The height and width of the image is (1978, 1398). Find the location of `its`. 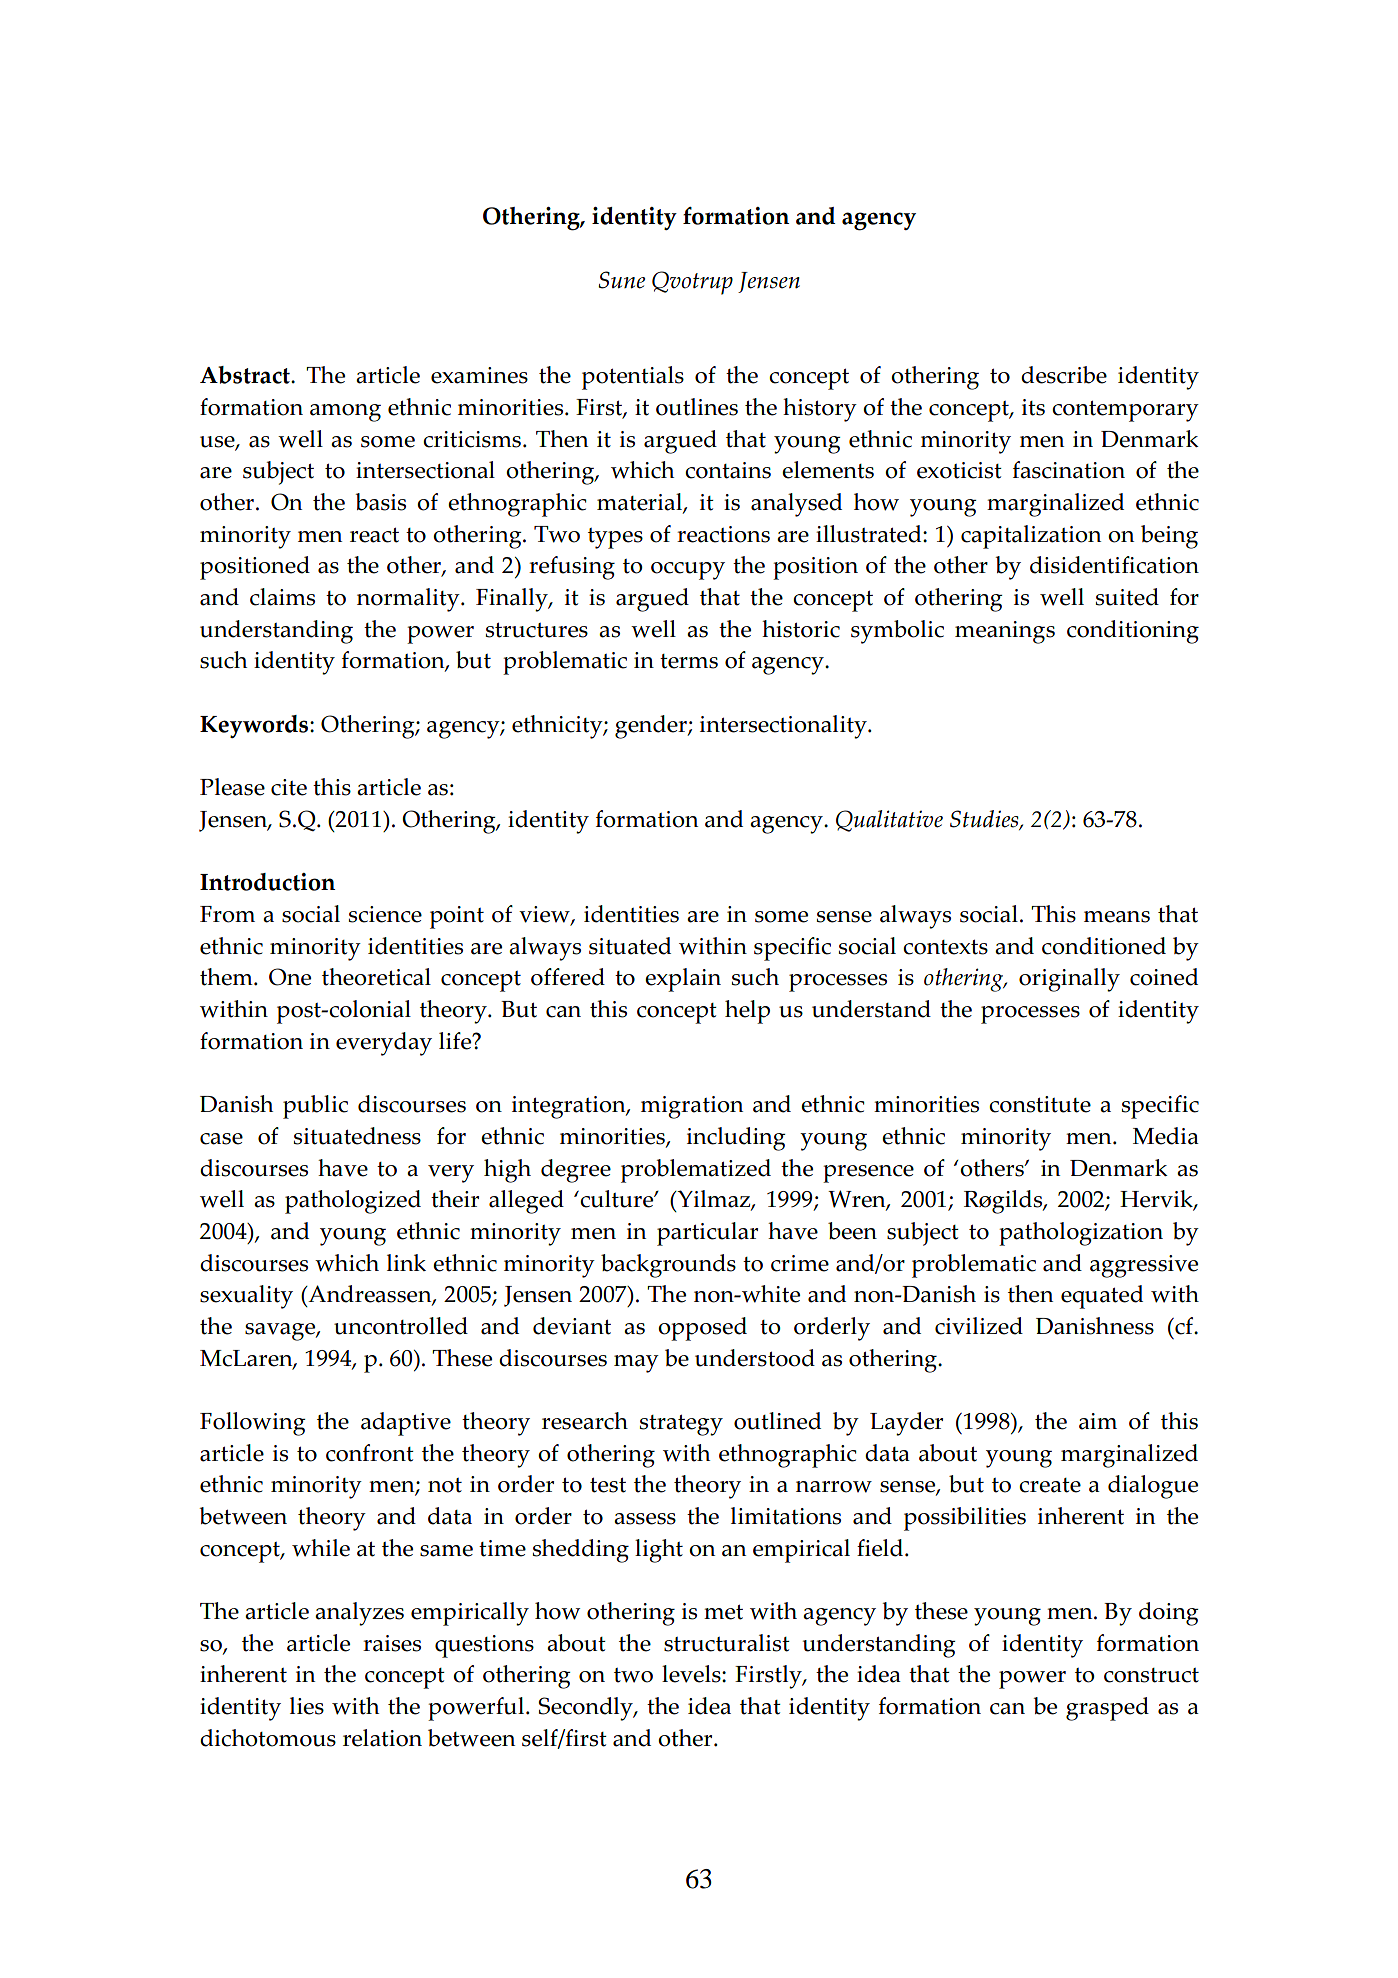

its is located at coordinates (1033, 407).
